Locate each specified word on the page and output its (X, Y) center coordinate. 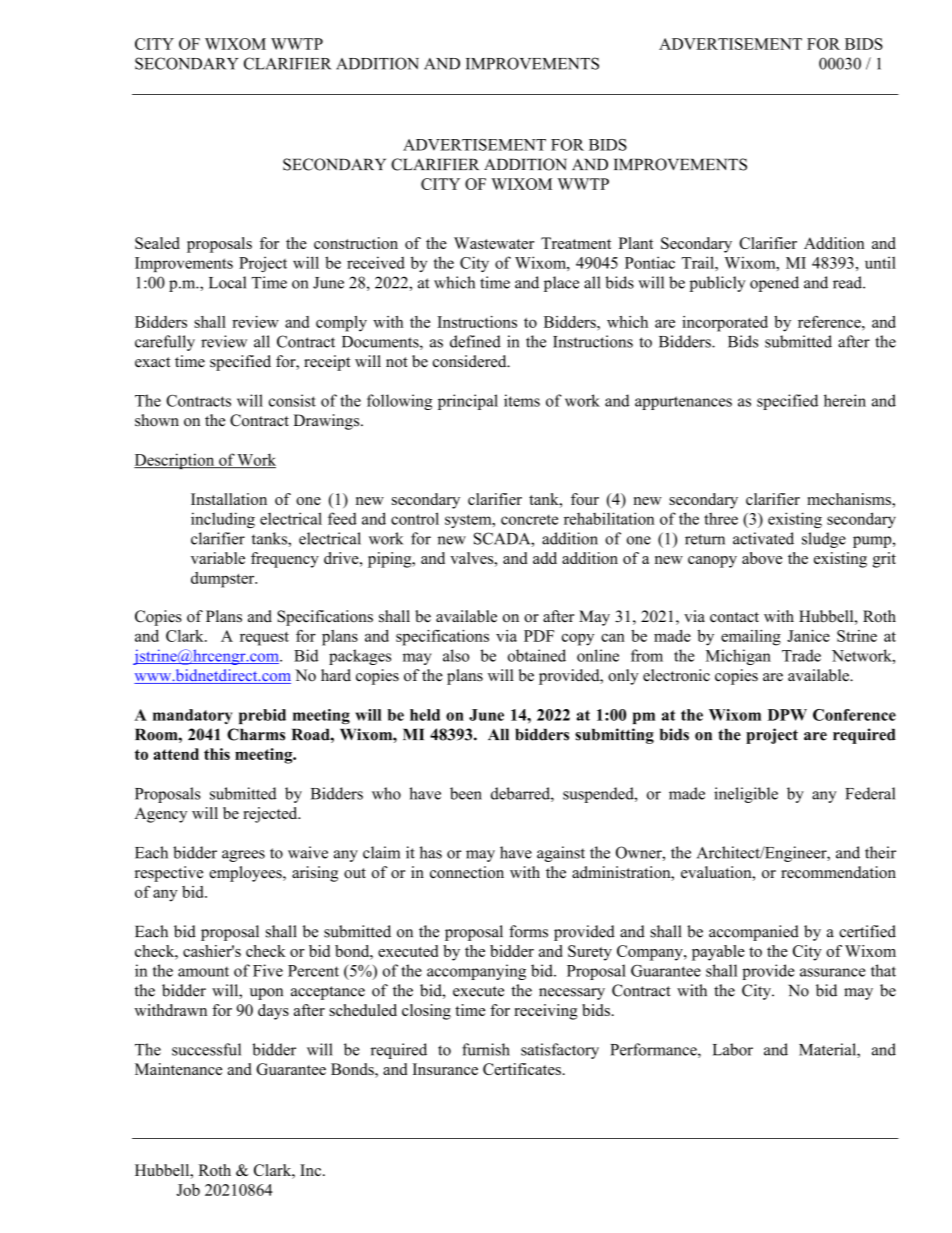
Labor (733, 1049)
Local (227, 282)
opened (774, 284)
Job (188, 1190)
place (561, 284)
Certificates (522, 1069)
